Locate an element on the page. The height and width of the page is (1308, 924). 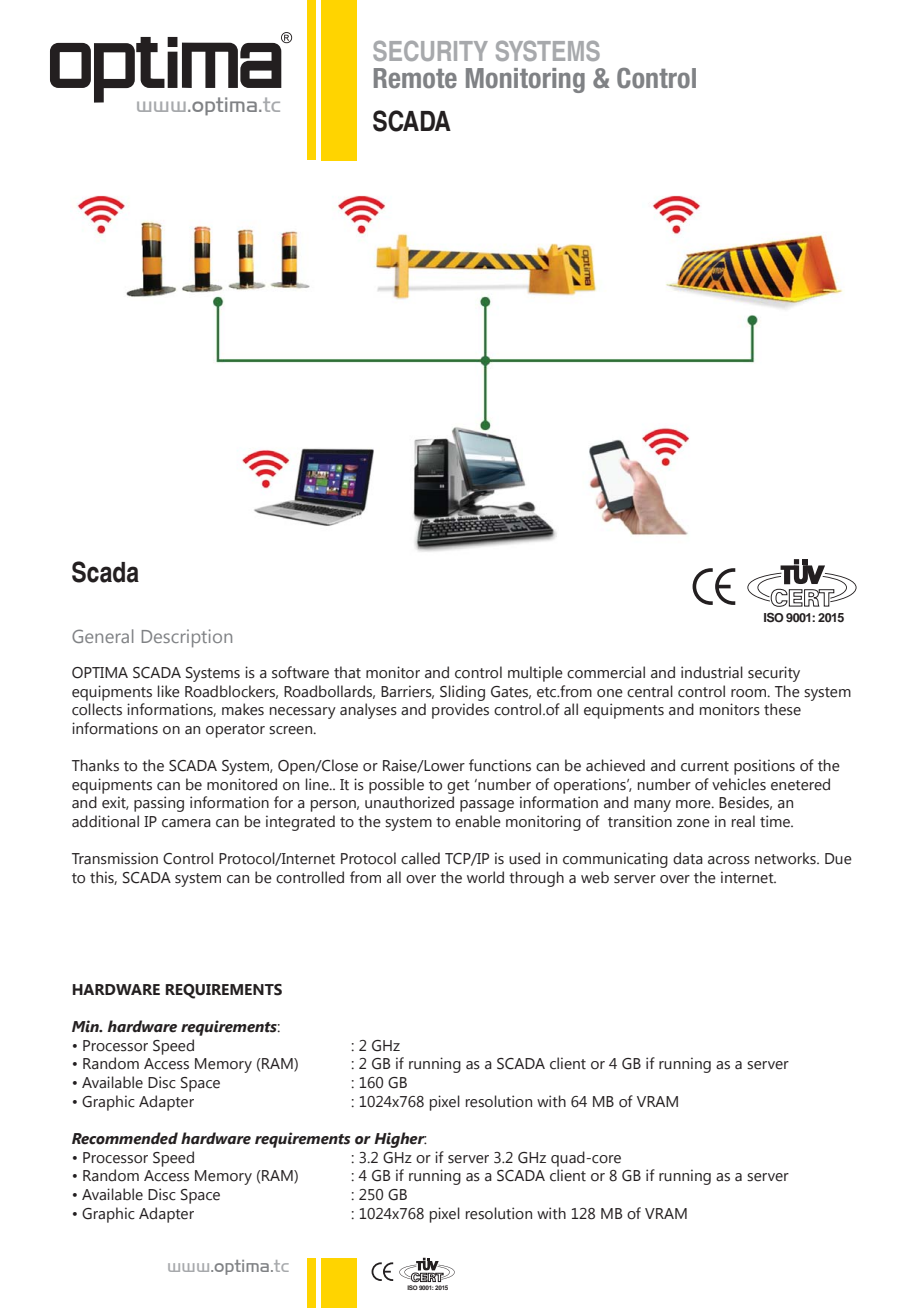
multiple is located at coordinates (535, 674).
